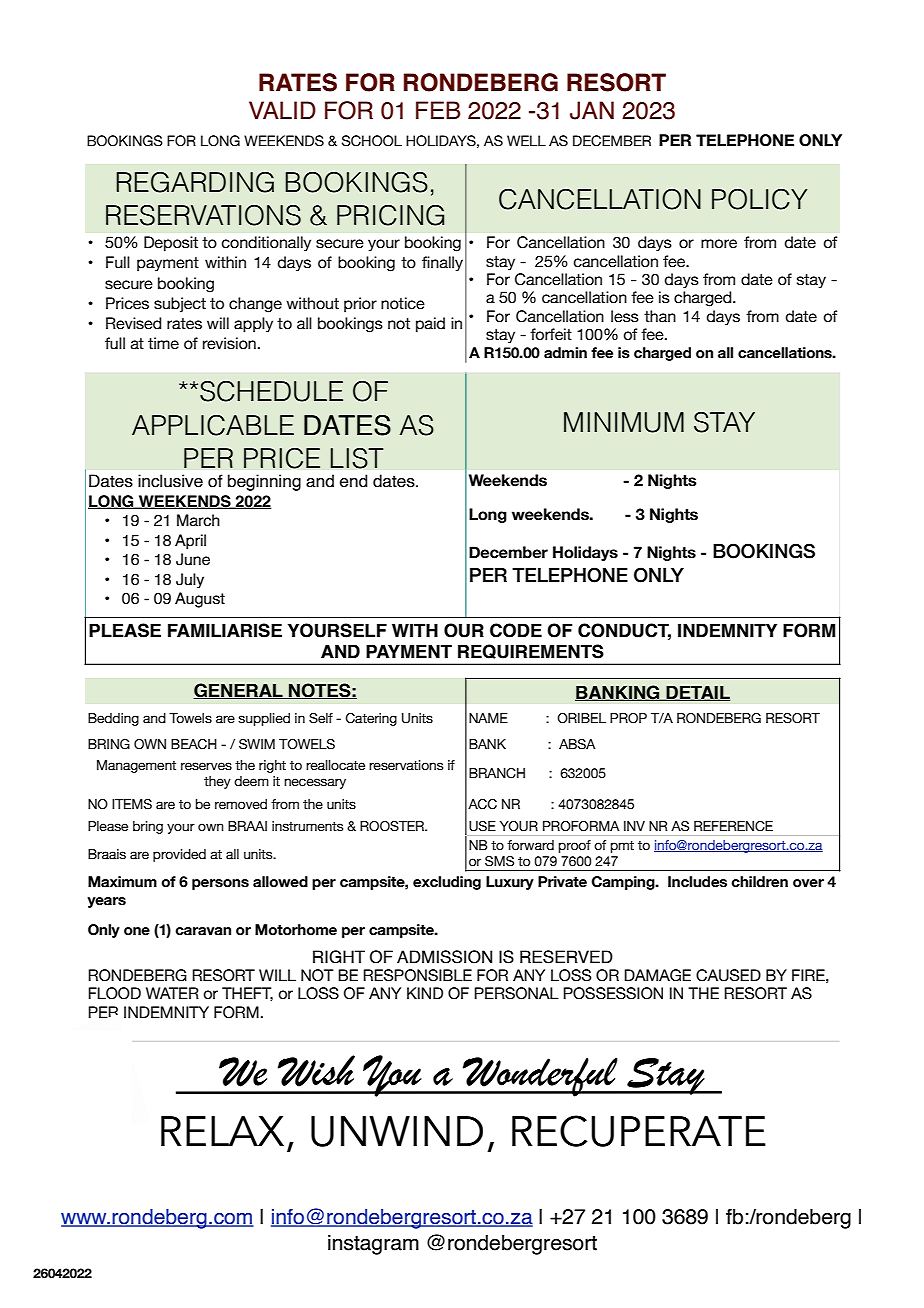 Image resolution: width=924 pixels, height=1308 pixels. What do you see at coordinates (639, 1131) in the document?
I see `RECUPERATE` at bounding box center [639, 1131].
